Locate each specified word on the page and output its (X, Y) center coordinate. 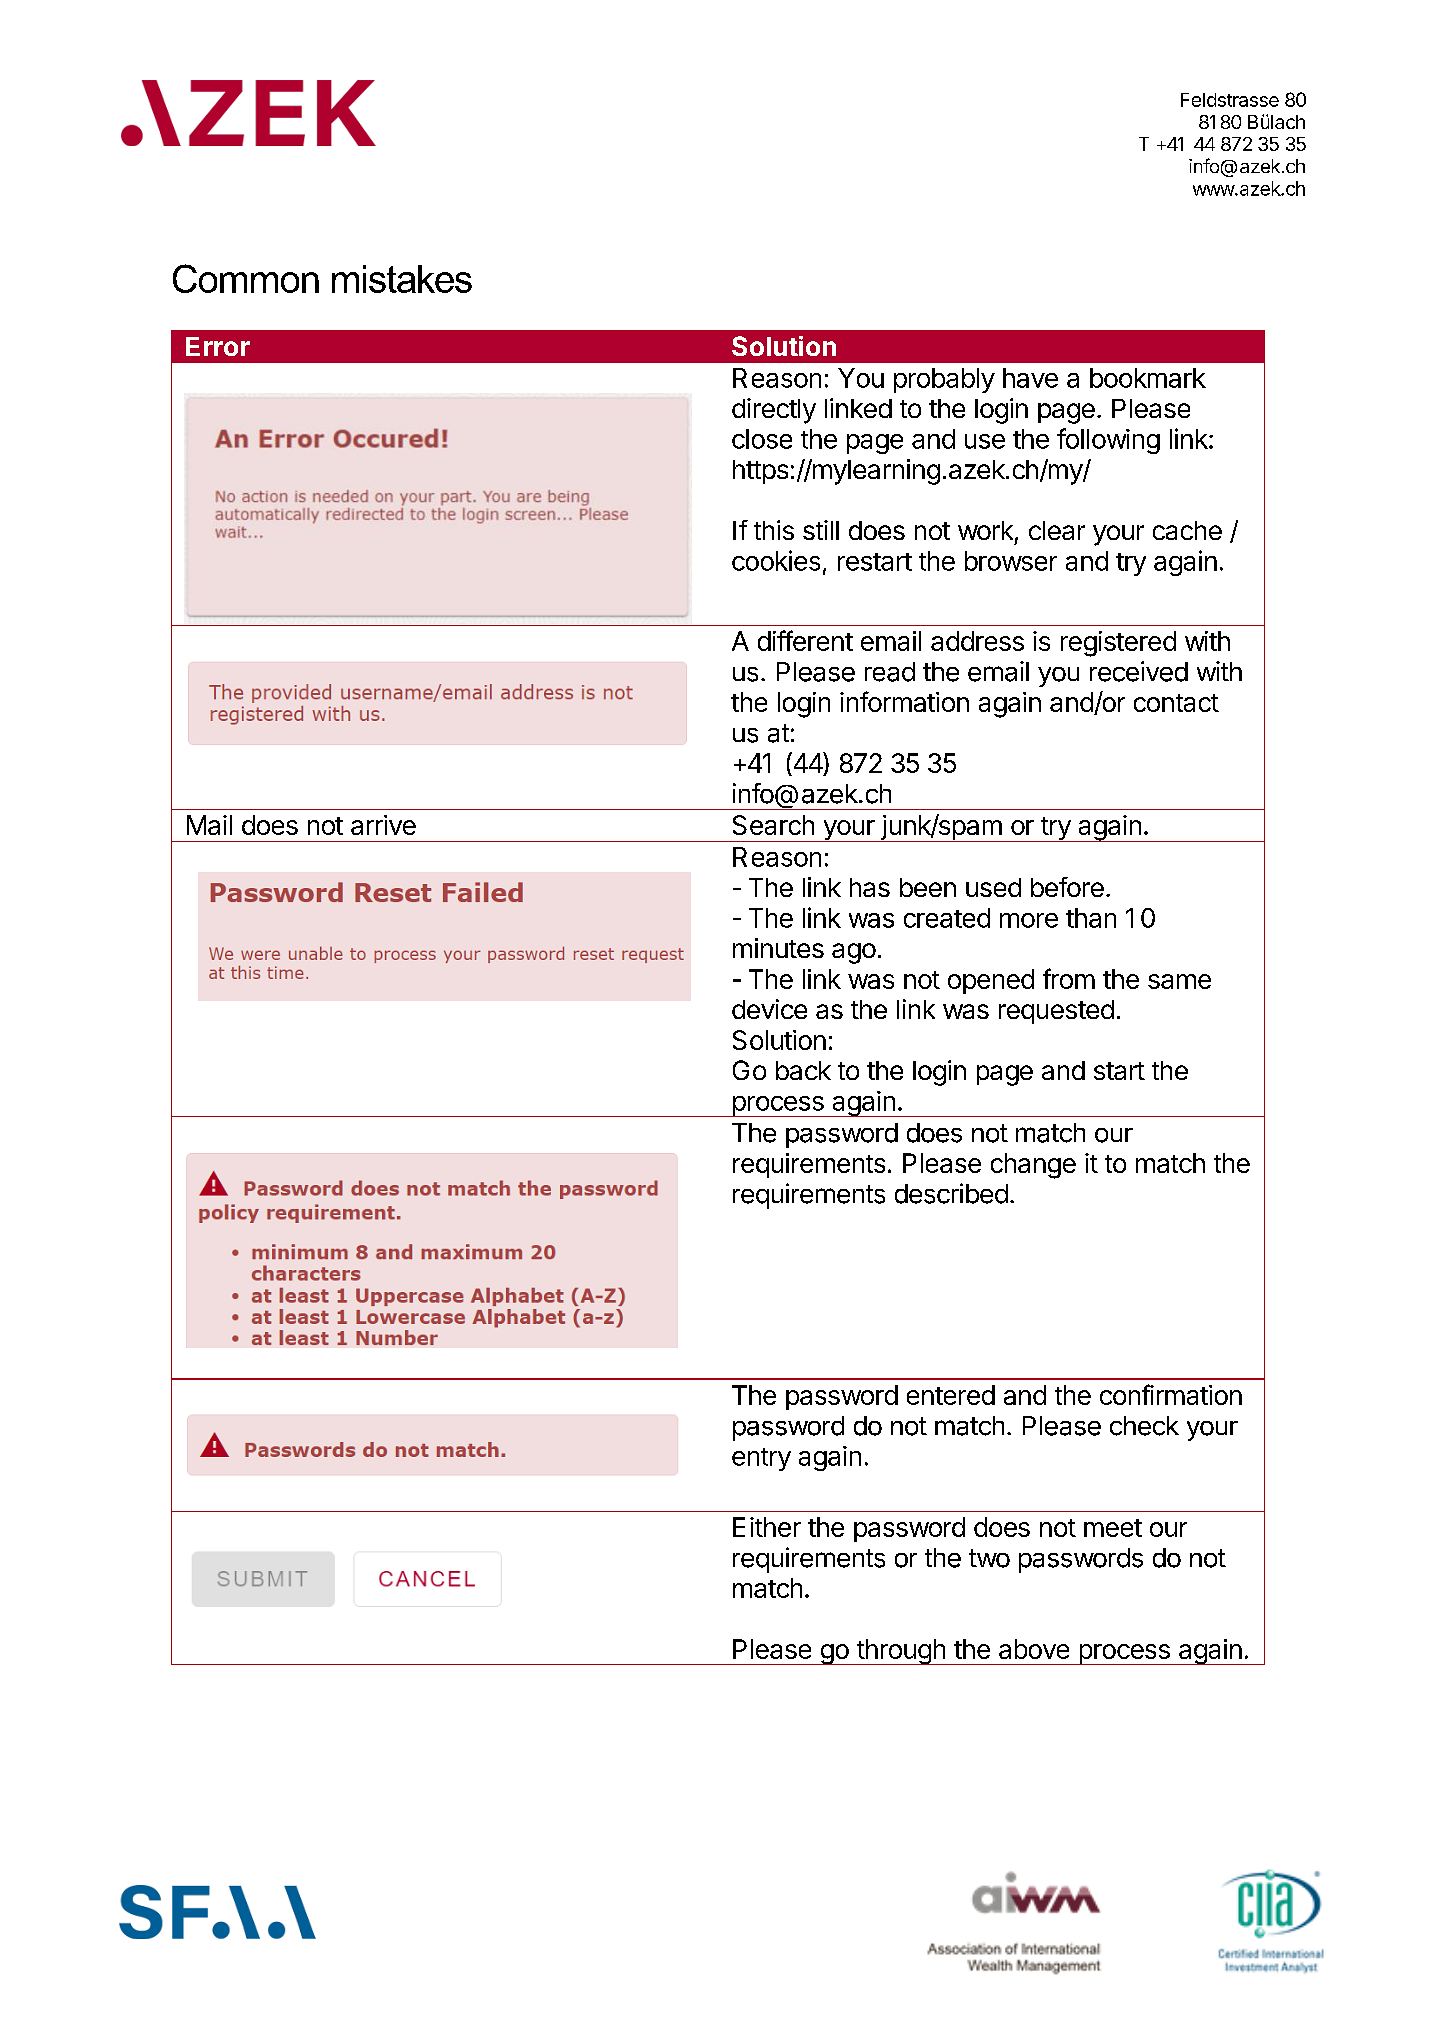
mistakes (402, 279)
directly (774, 411)
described (951, 1193)
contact (1176, 703)
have (1030, 378)
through (900, 1652)
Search (773, 825)
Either (767, 1527)
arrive (383, 825)
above (1034, 1649)
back (803, 1070)
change (1033, 1166)
